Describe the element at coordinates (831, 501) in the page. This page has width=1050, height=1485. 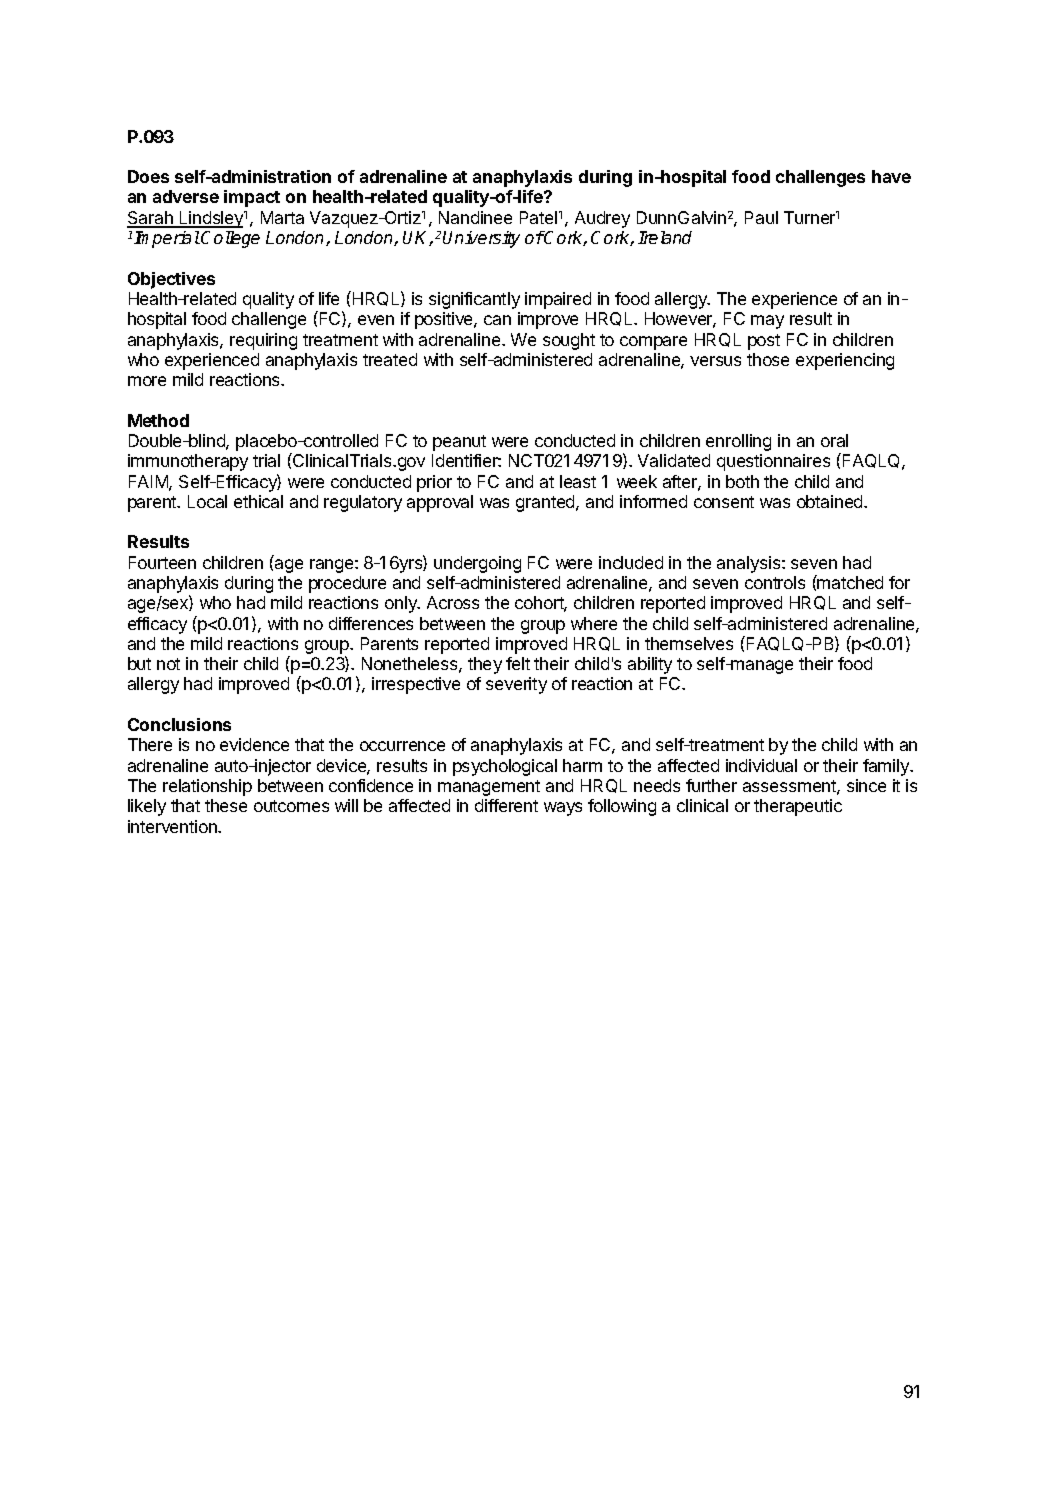
I see `obtained` at that location.
